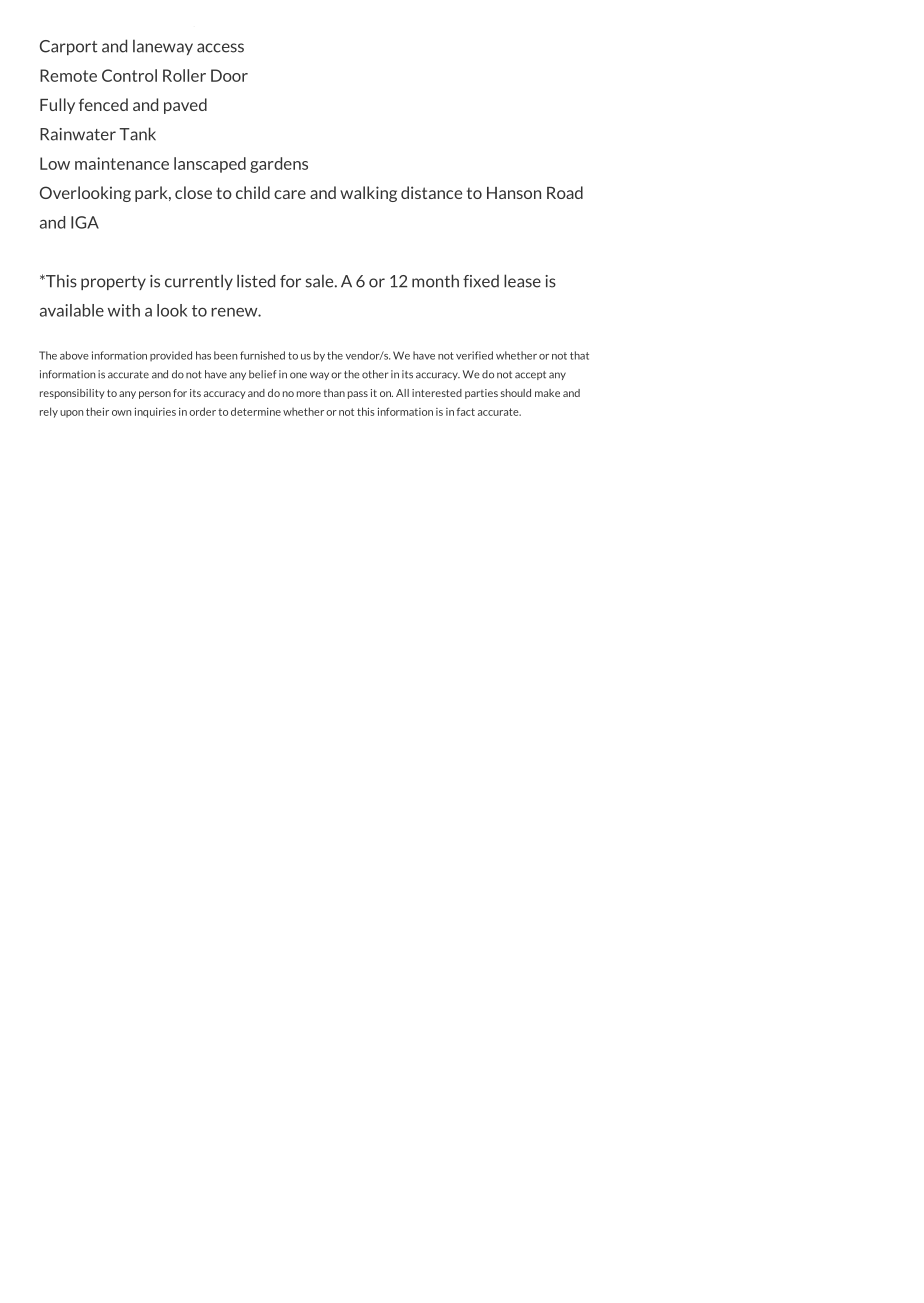 This page has height=1303, width=924. Describe the element at coordinates (220, 48) in the page. I see `access` at that location.
